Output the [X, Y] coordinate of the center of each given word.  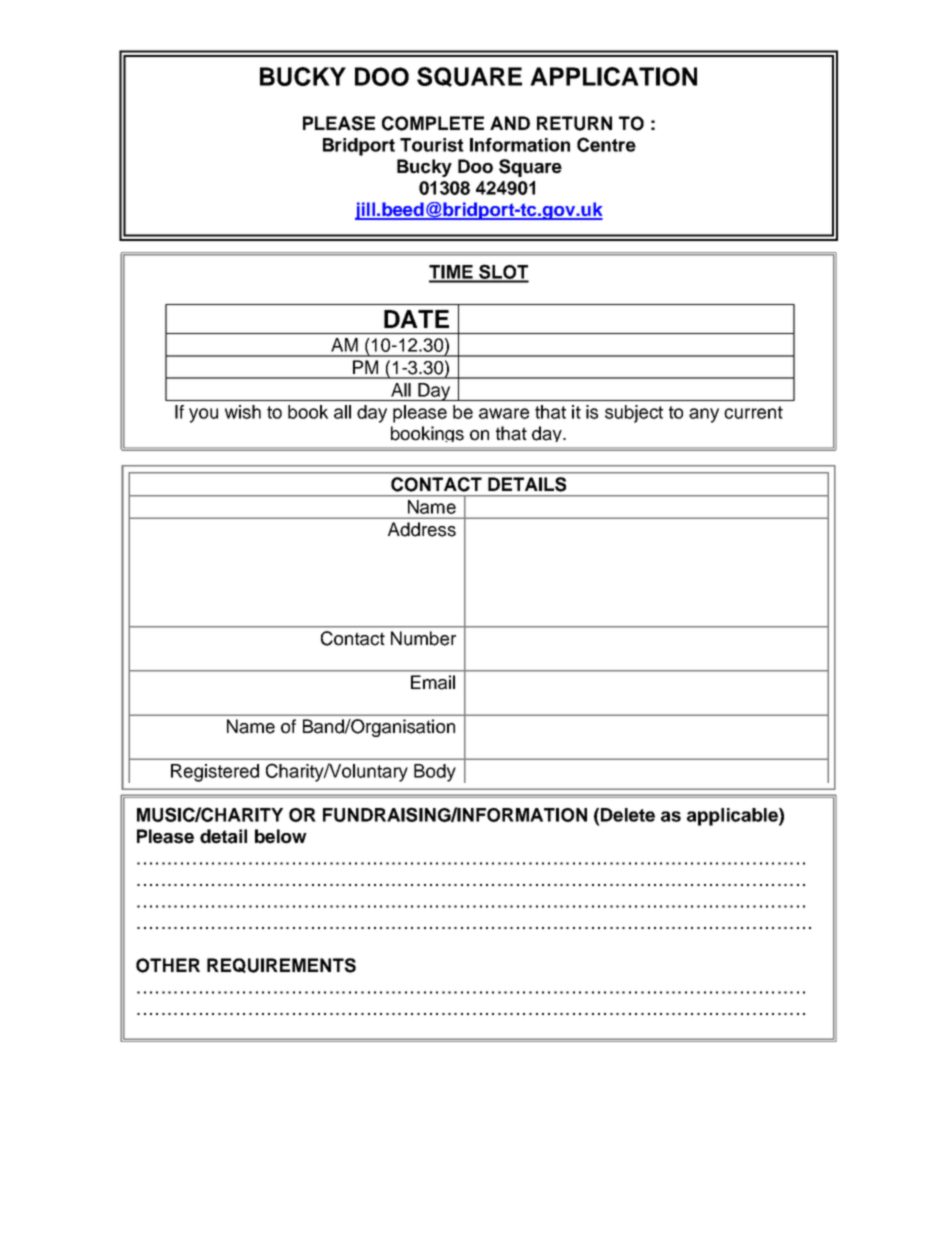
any [704, 415]
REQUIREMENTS [281, 965]
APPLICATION [613, 76]
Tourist [432, 145]
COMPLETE [433, 123]
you [203, 415]
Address [422, 529]
